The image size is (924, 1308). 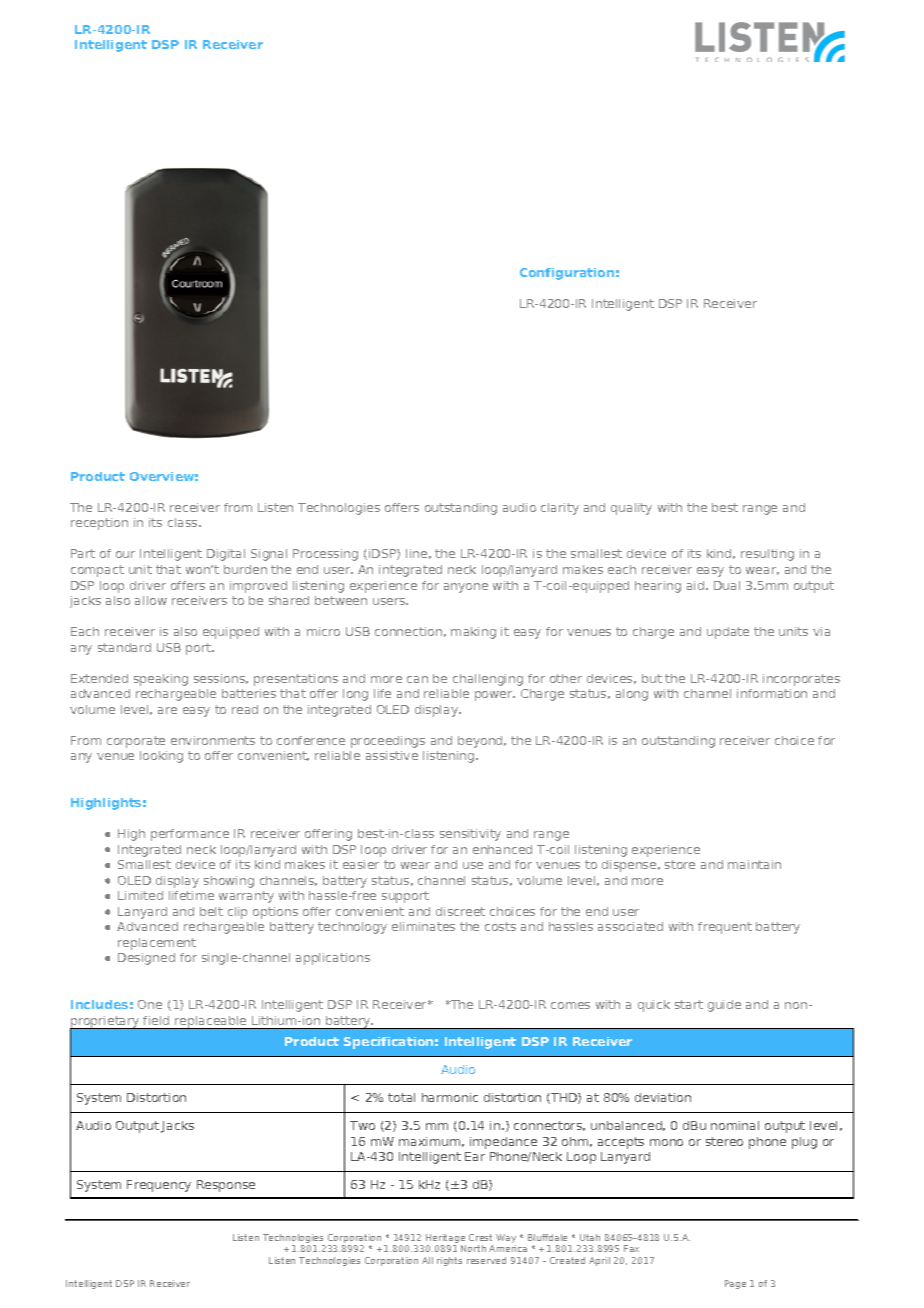 What do you see at coordinates (449, 1261) in the document?
I see `rights` at bounding box center [449, 1261].
